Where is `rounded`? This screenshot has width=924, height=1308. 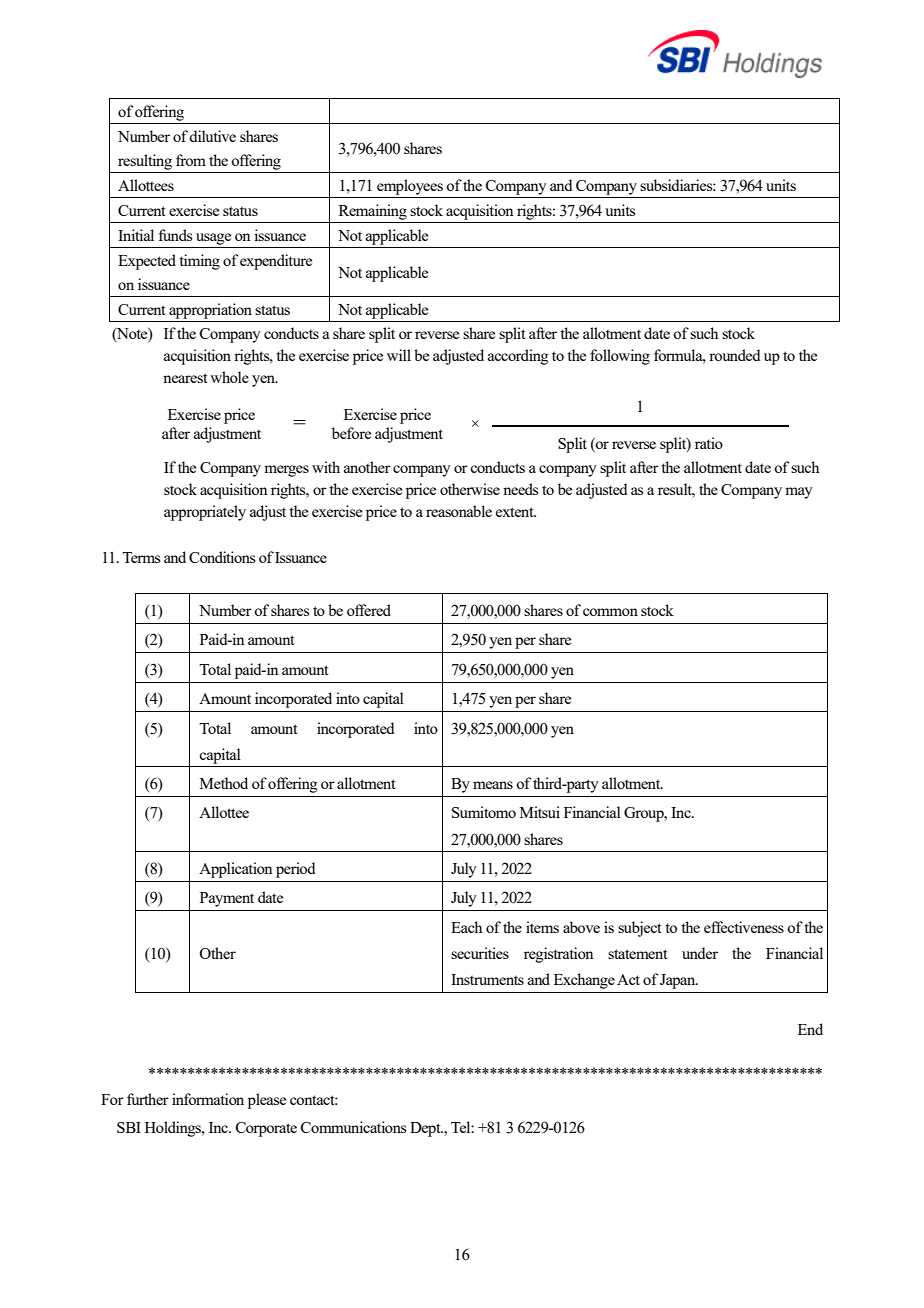 rounded is located at coordinates (734, 355).
